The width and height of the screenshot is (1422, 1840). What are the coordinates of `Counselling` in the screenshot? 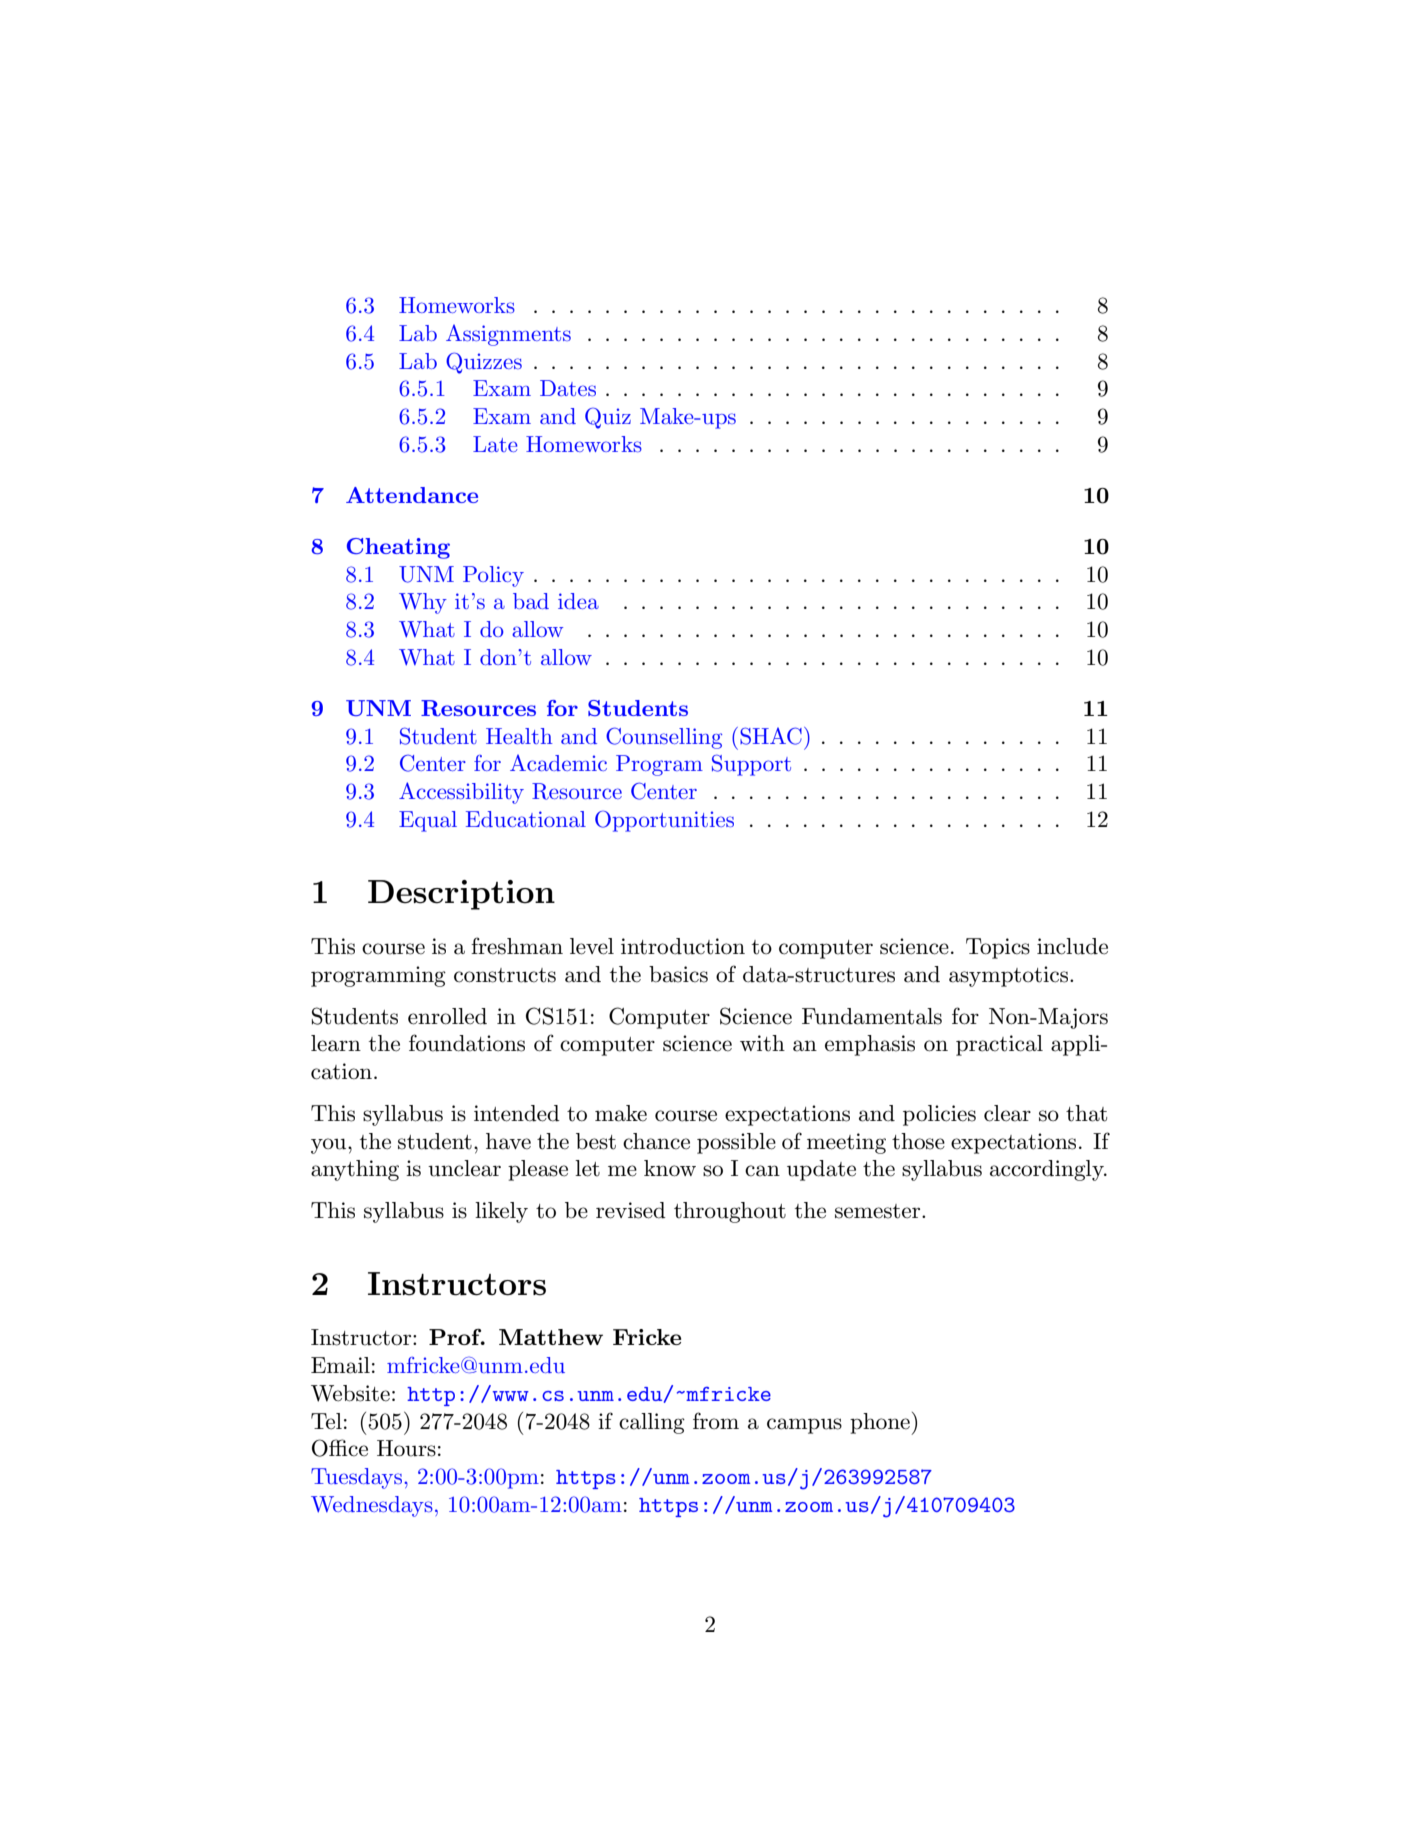 It's located at (664, 738).
